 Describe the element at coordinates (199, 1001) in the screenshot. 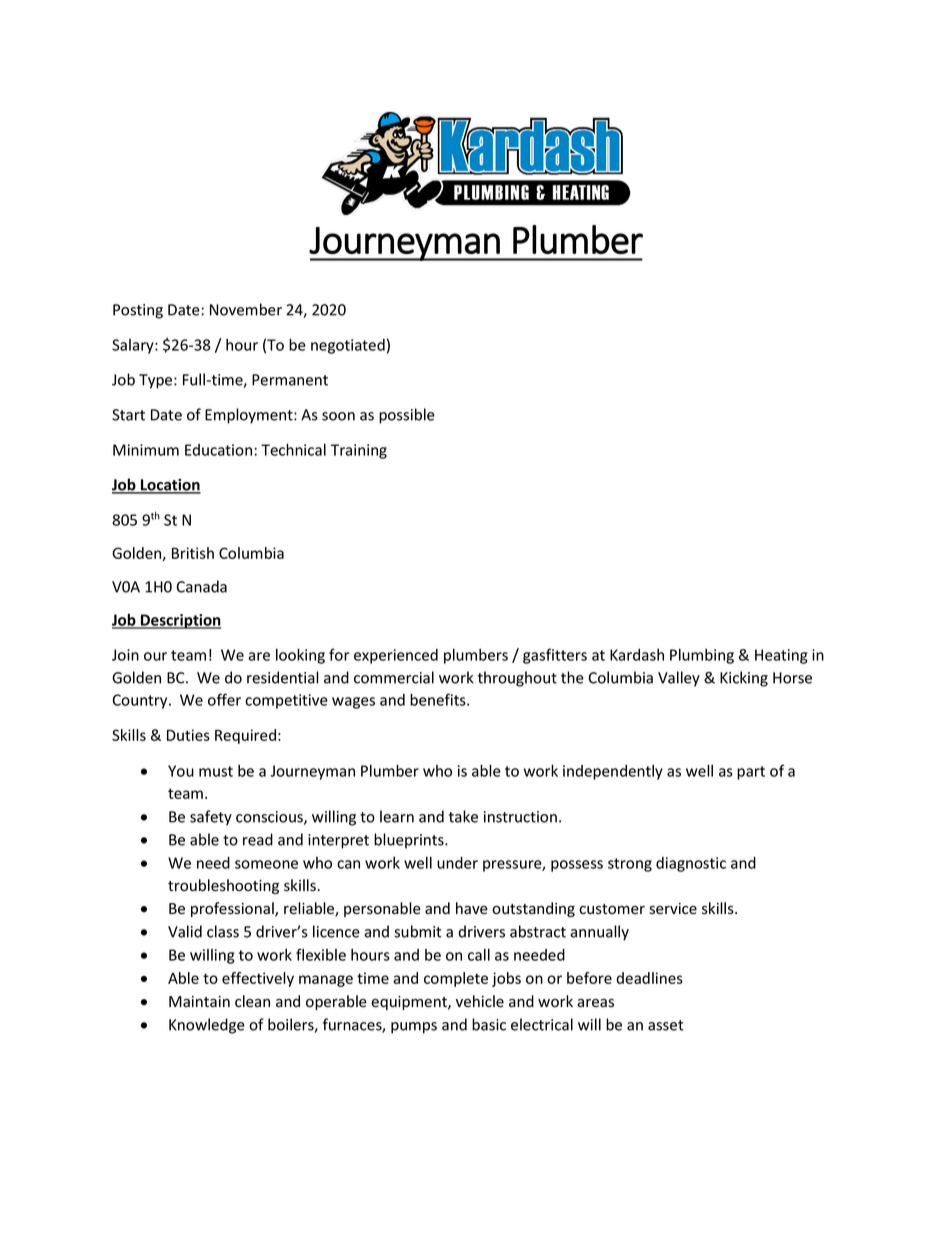

I see `Maintain` at that location.
